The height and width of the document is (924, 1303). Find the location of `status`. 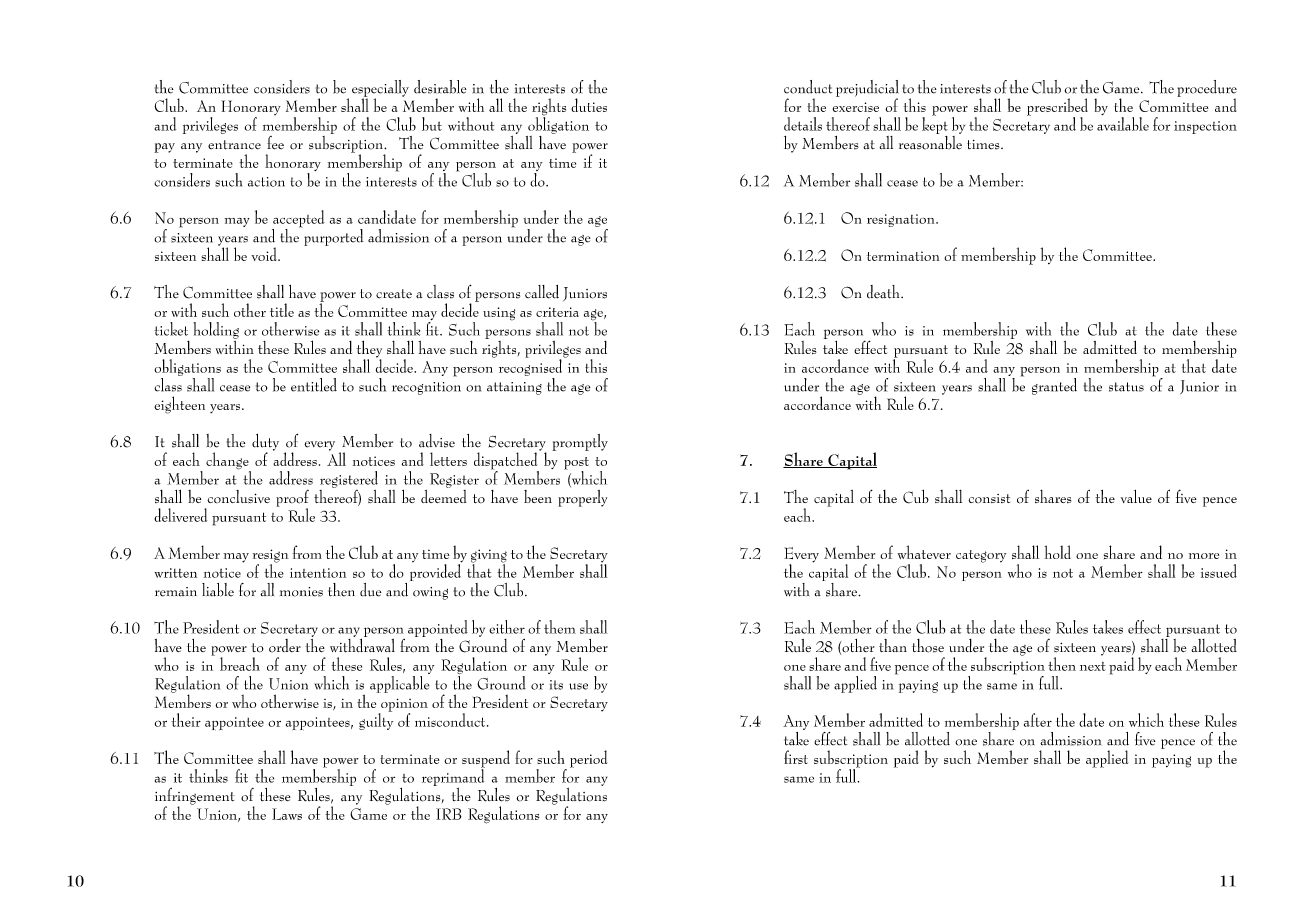

status is located at coordinates (1126, 387).
